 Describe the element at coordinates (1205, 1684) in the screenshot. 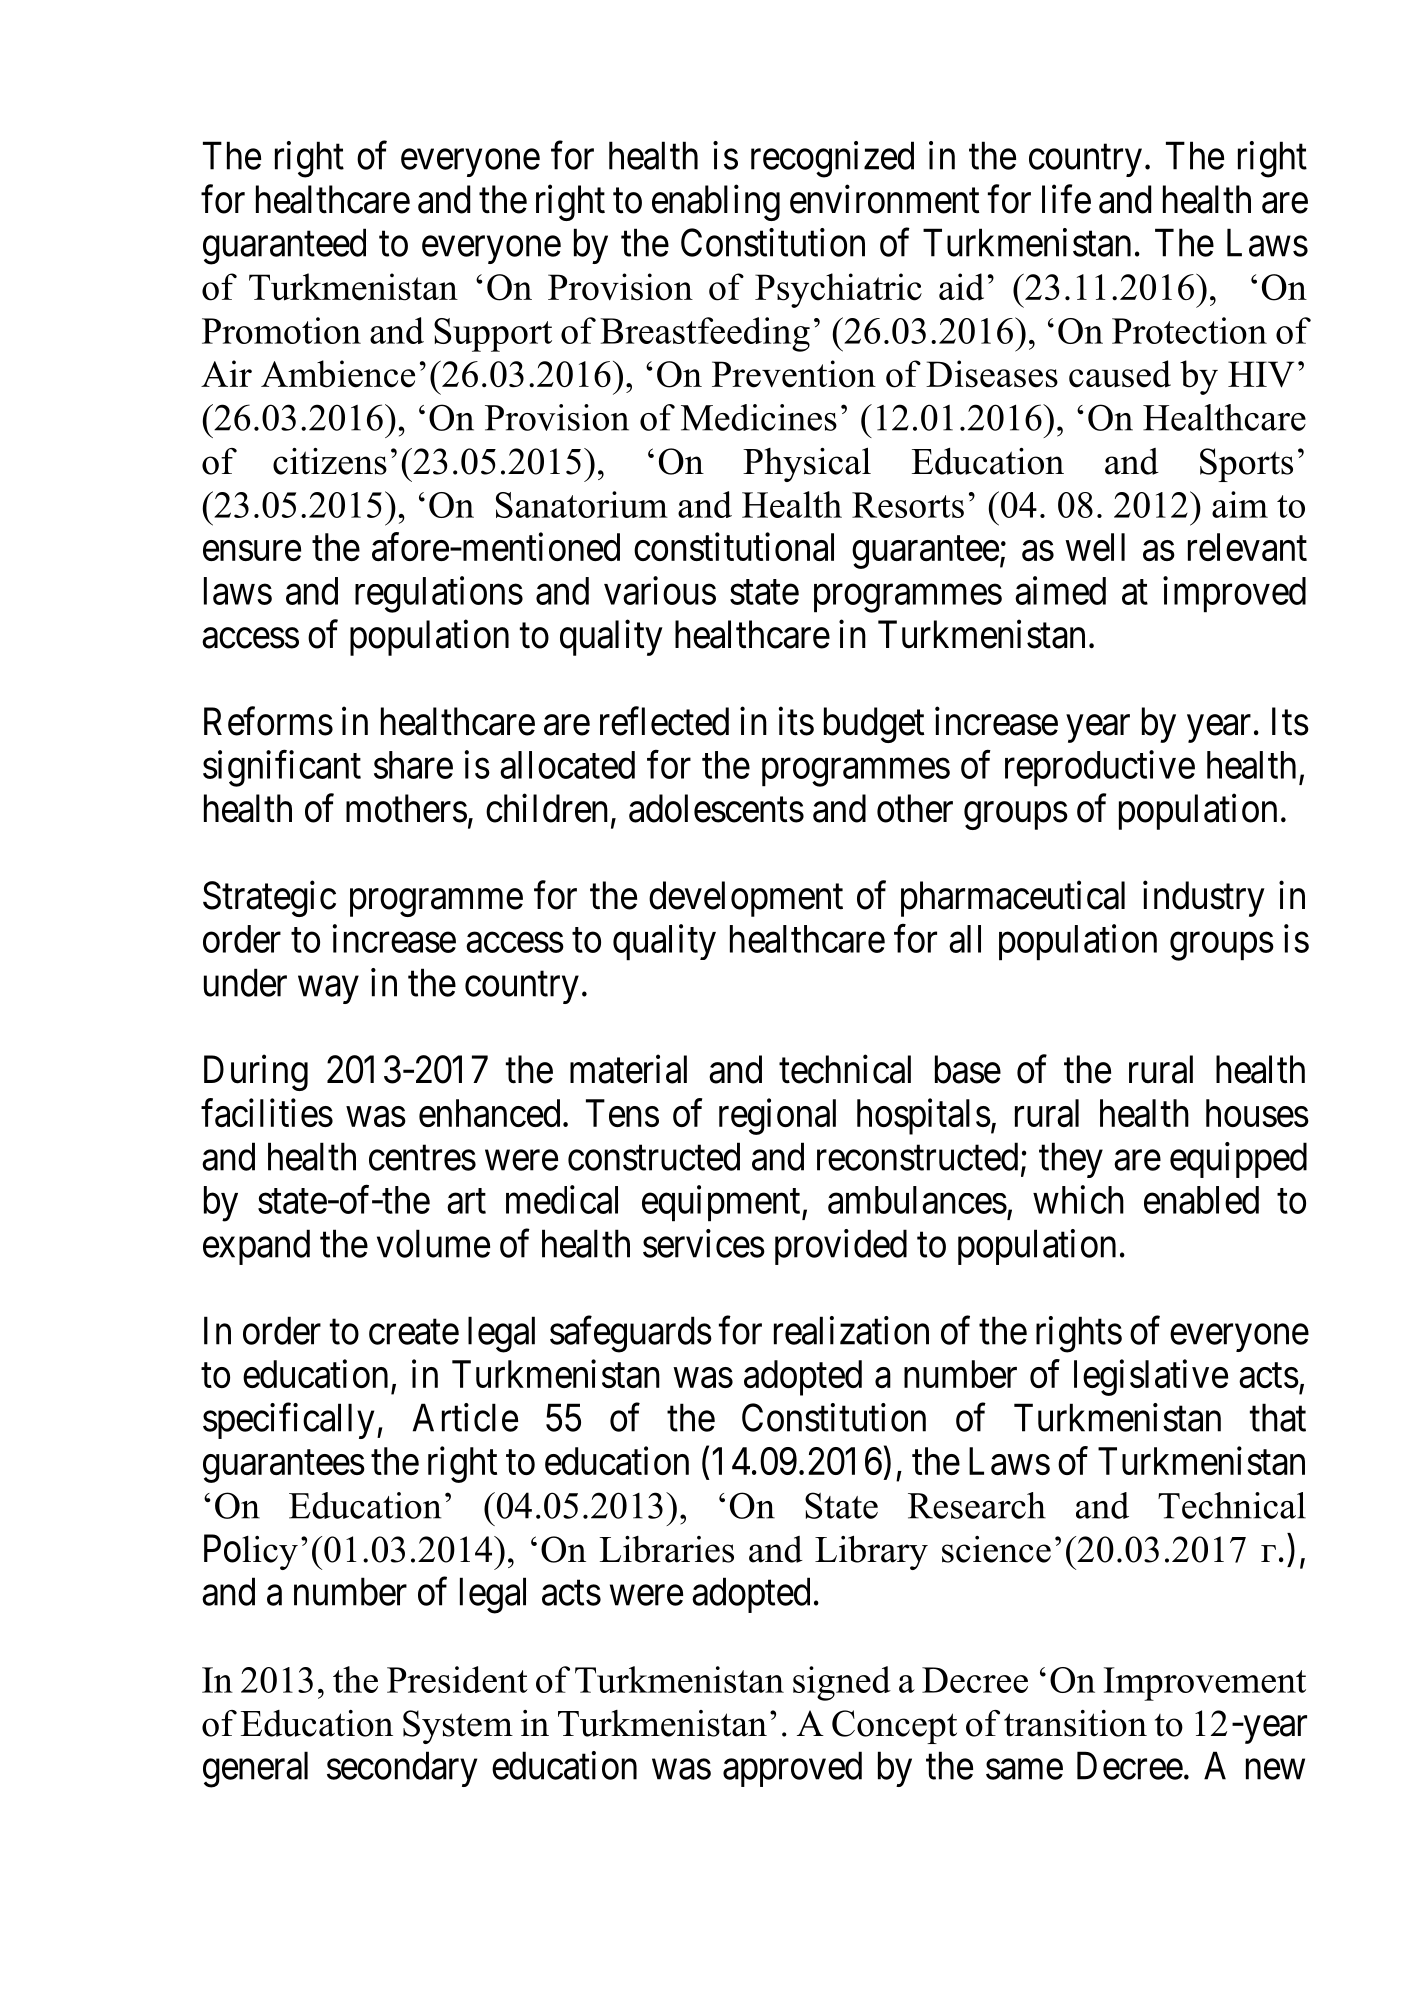

I see `Improvement` at that location.
